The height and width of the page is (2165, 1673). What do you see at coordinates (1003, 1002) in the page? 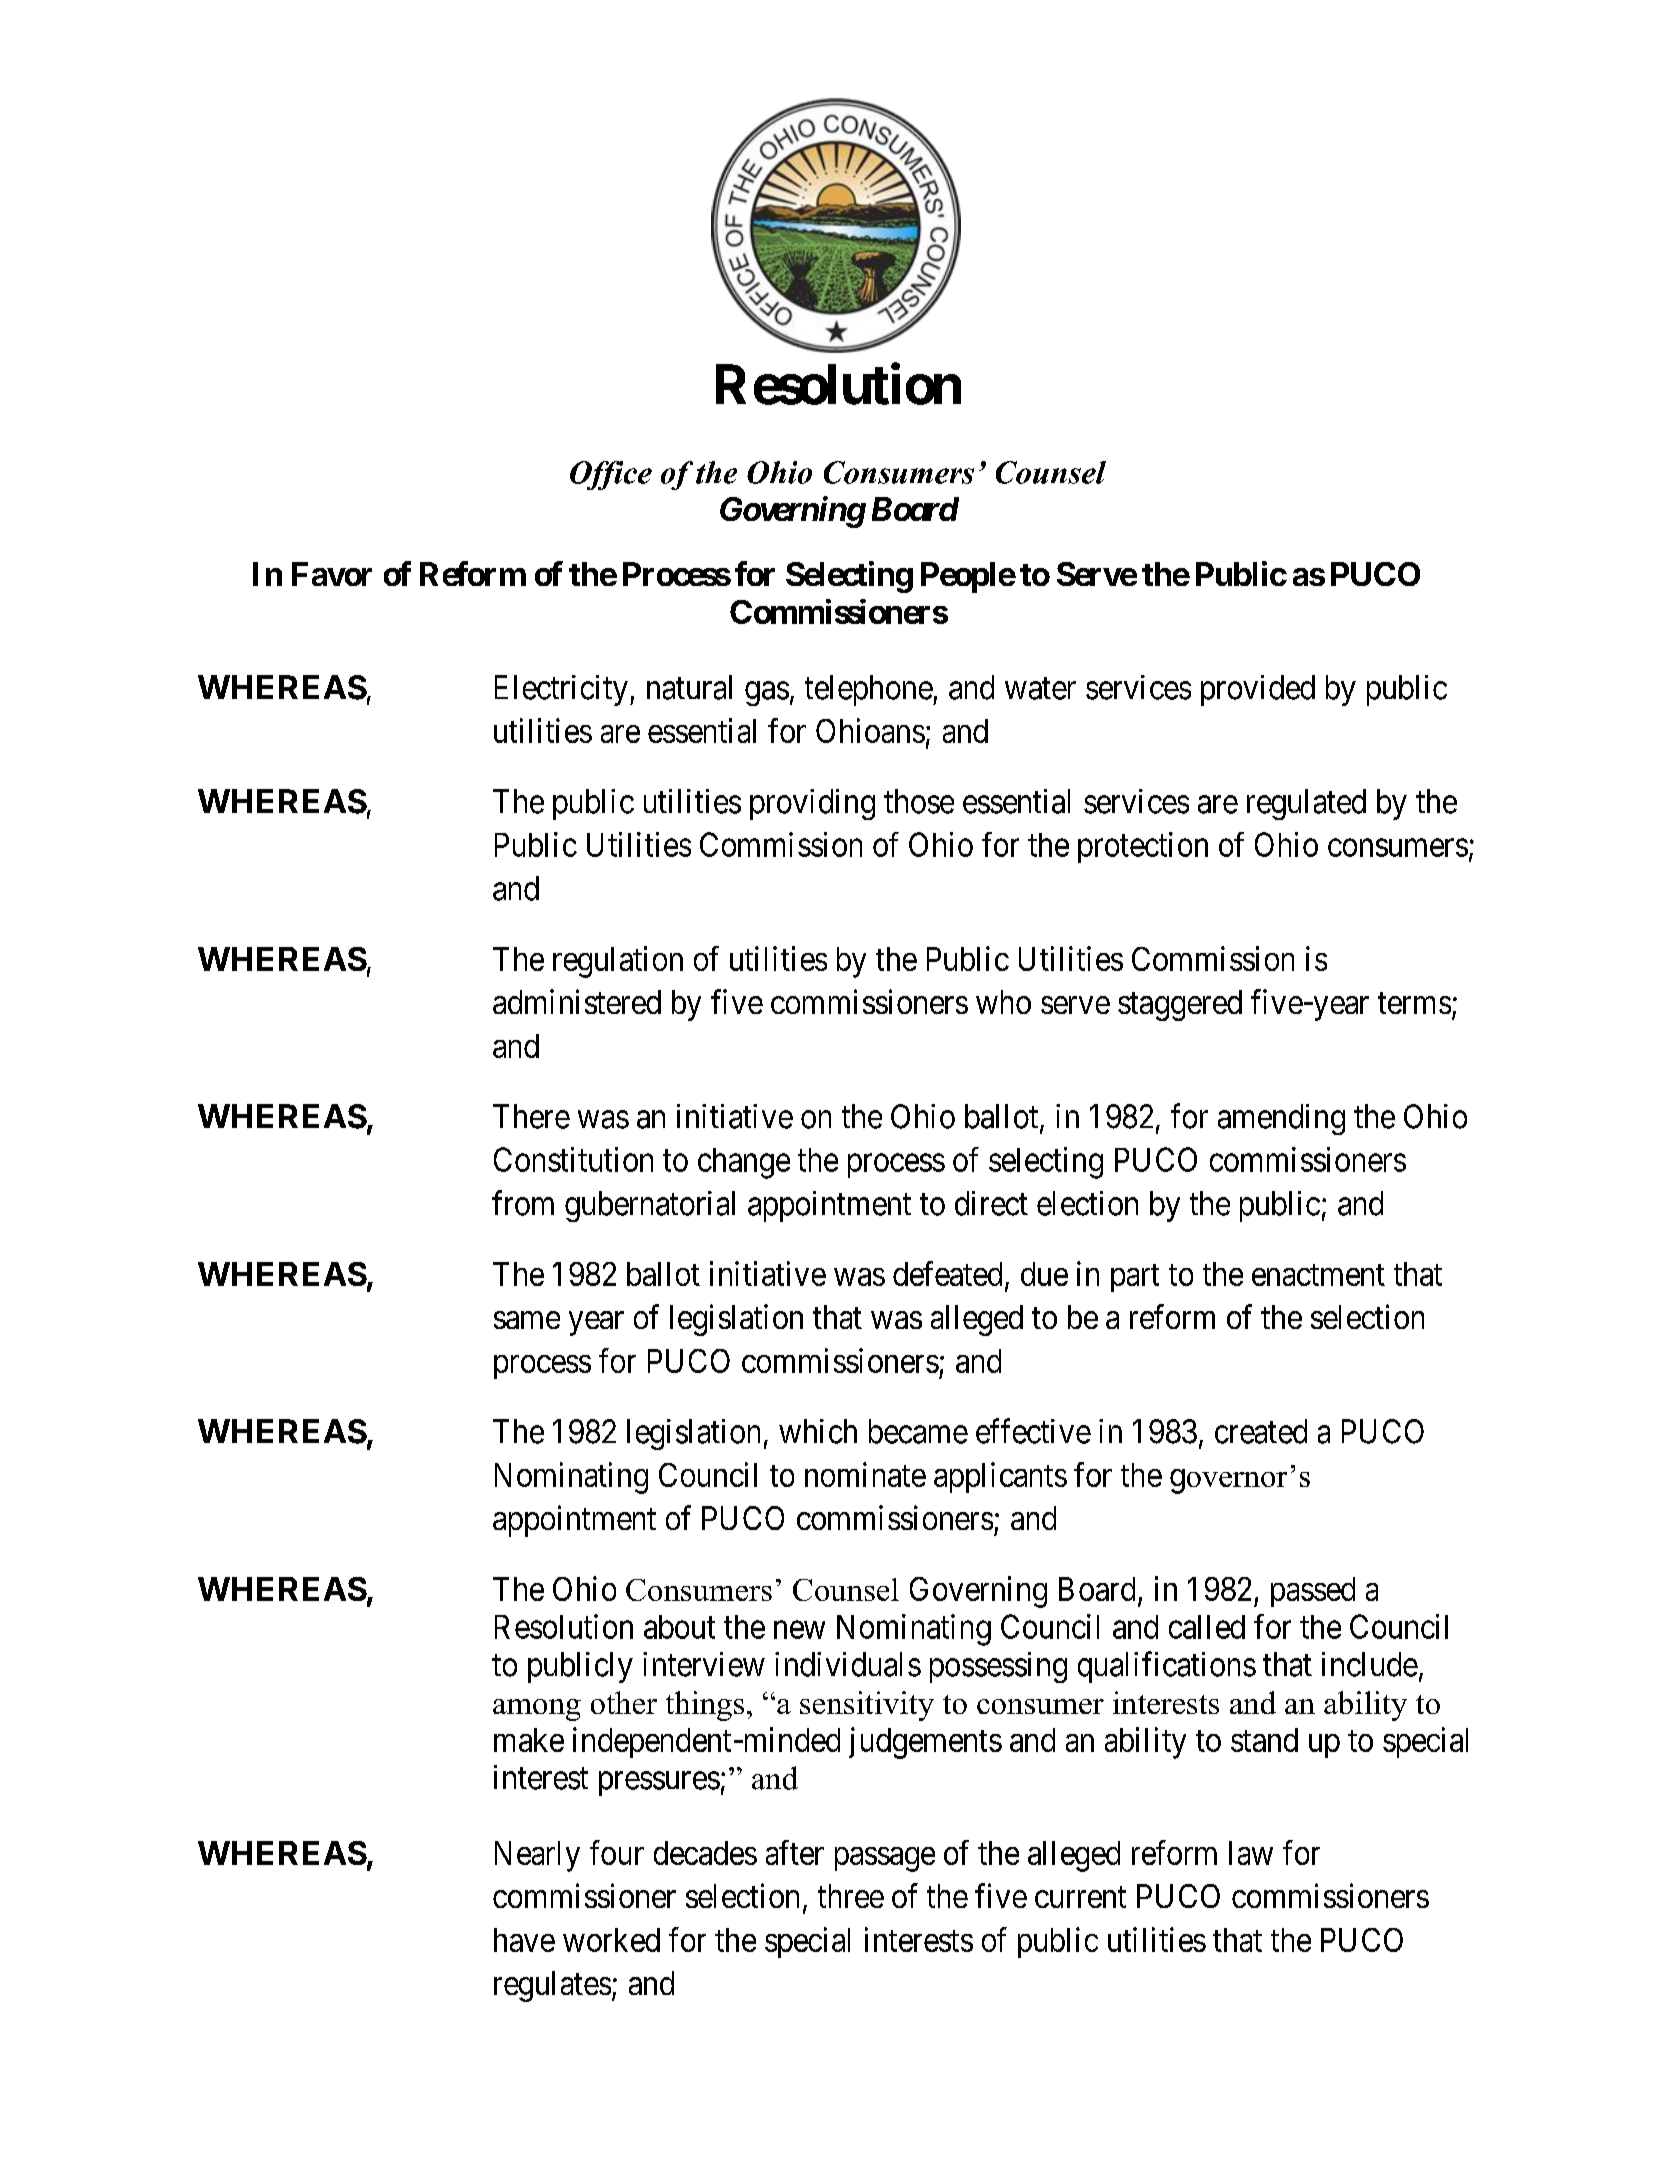
I see `who` at bounding box center [1003, 1002].
